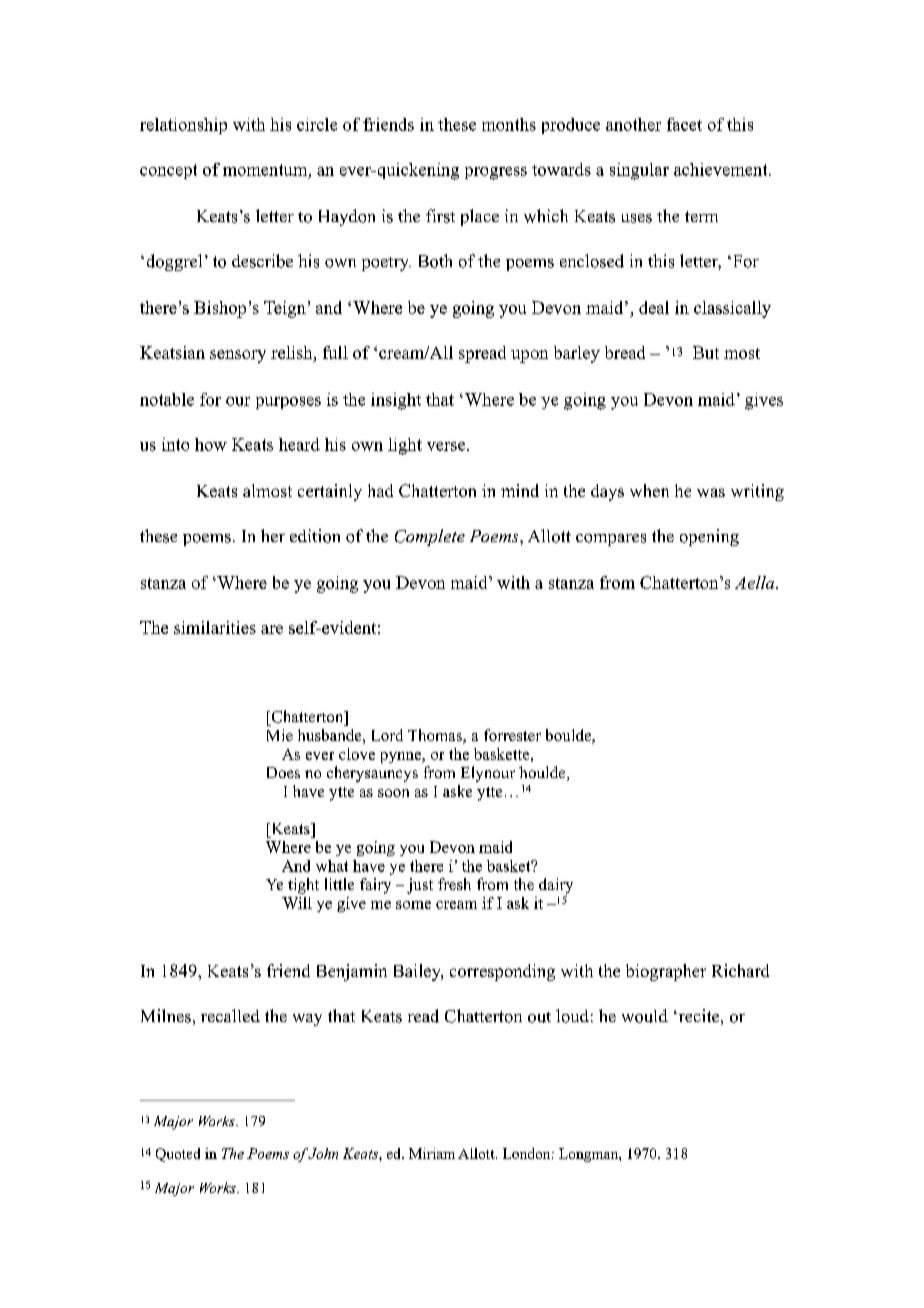 Image resolution: width=924 pixels, height=1308 pixels. Describe the element at coordinates (645, 1016) in the screenshot. I see `would` at that location.
